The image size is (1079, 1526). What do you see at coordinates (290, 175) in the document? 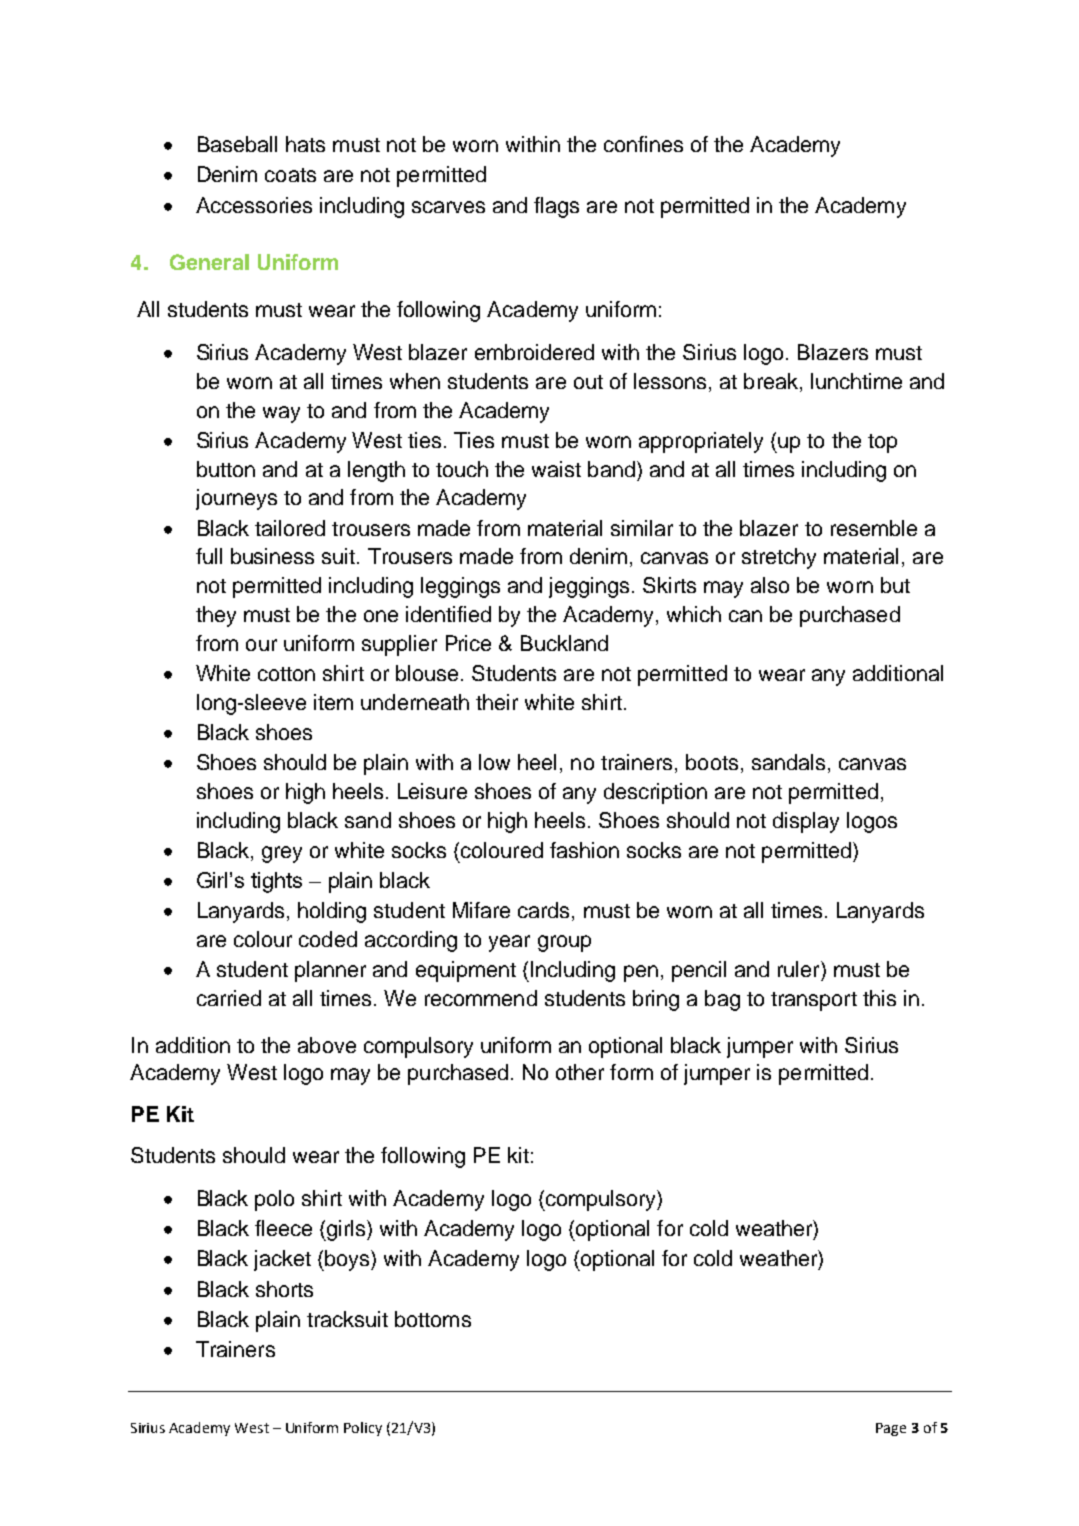
I see `coats` at bounding box center [290, 175].
